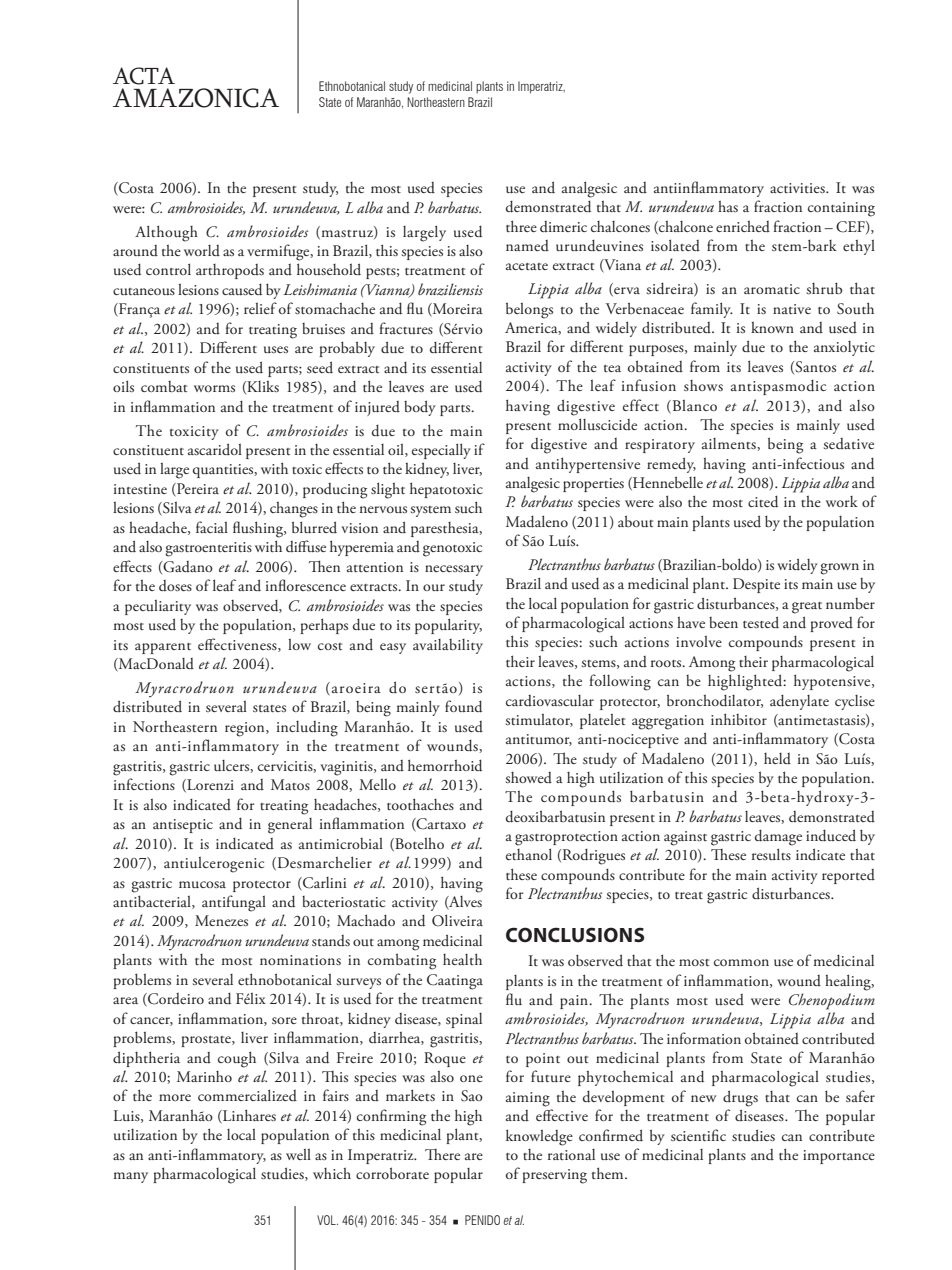  What do you see at coordinates (247, 1095) in the screenshot?
I see `commercialized` at bounding box center [247, 1095].
